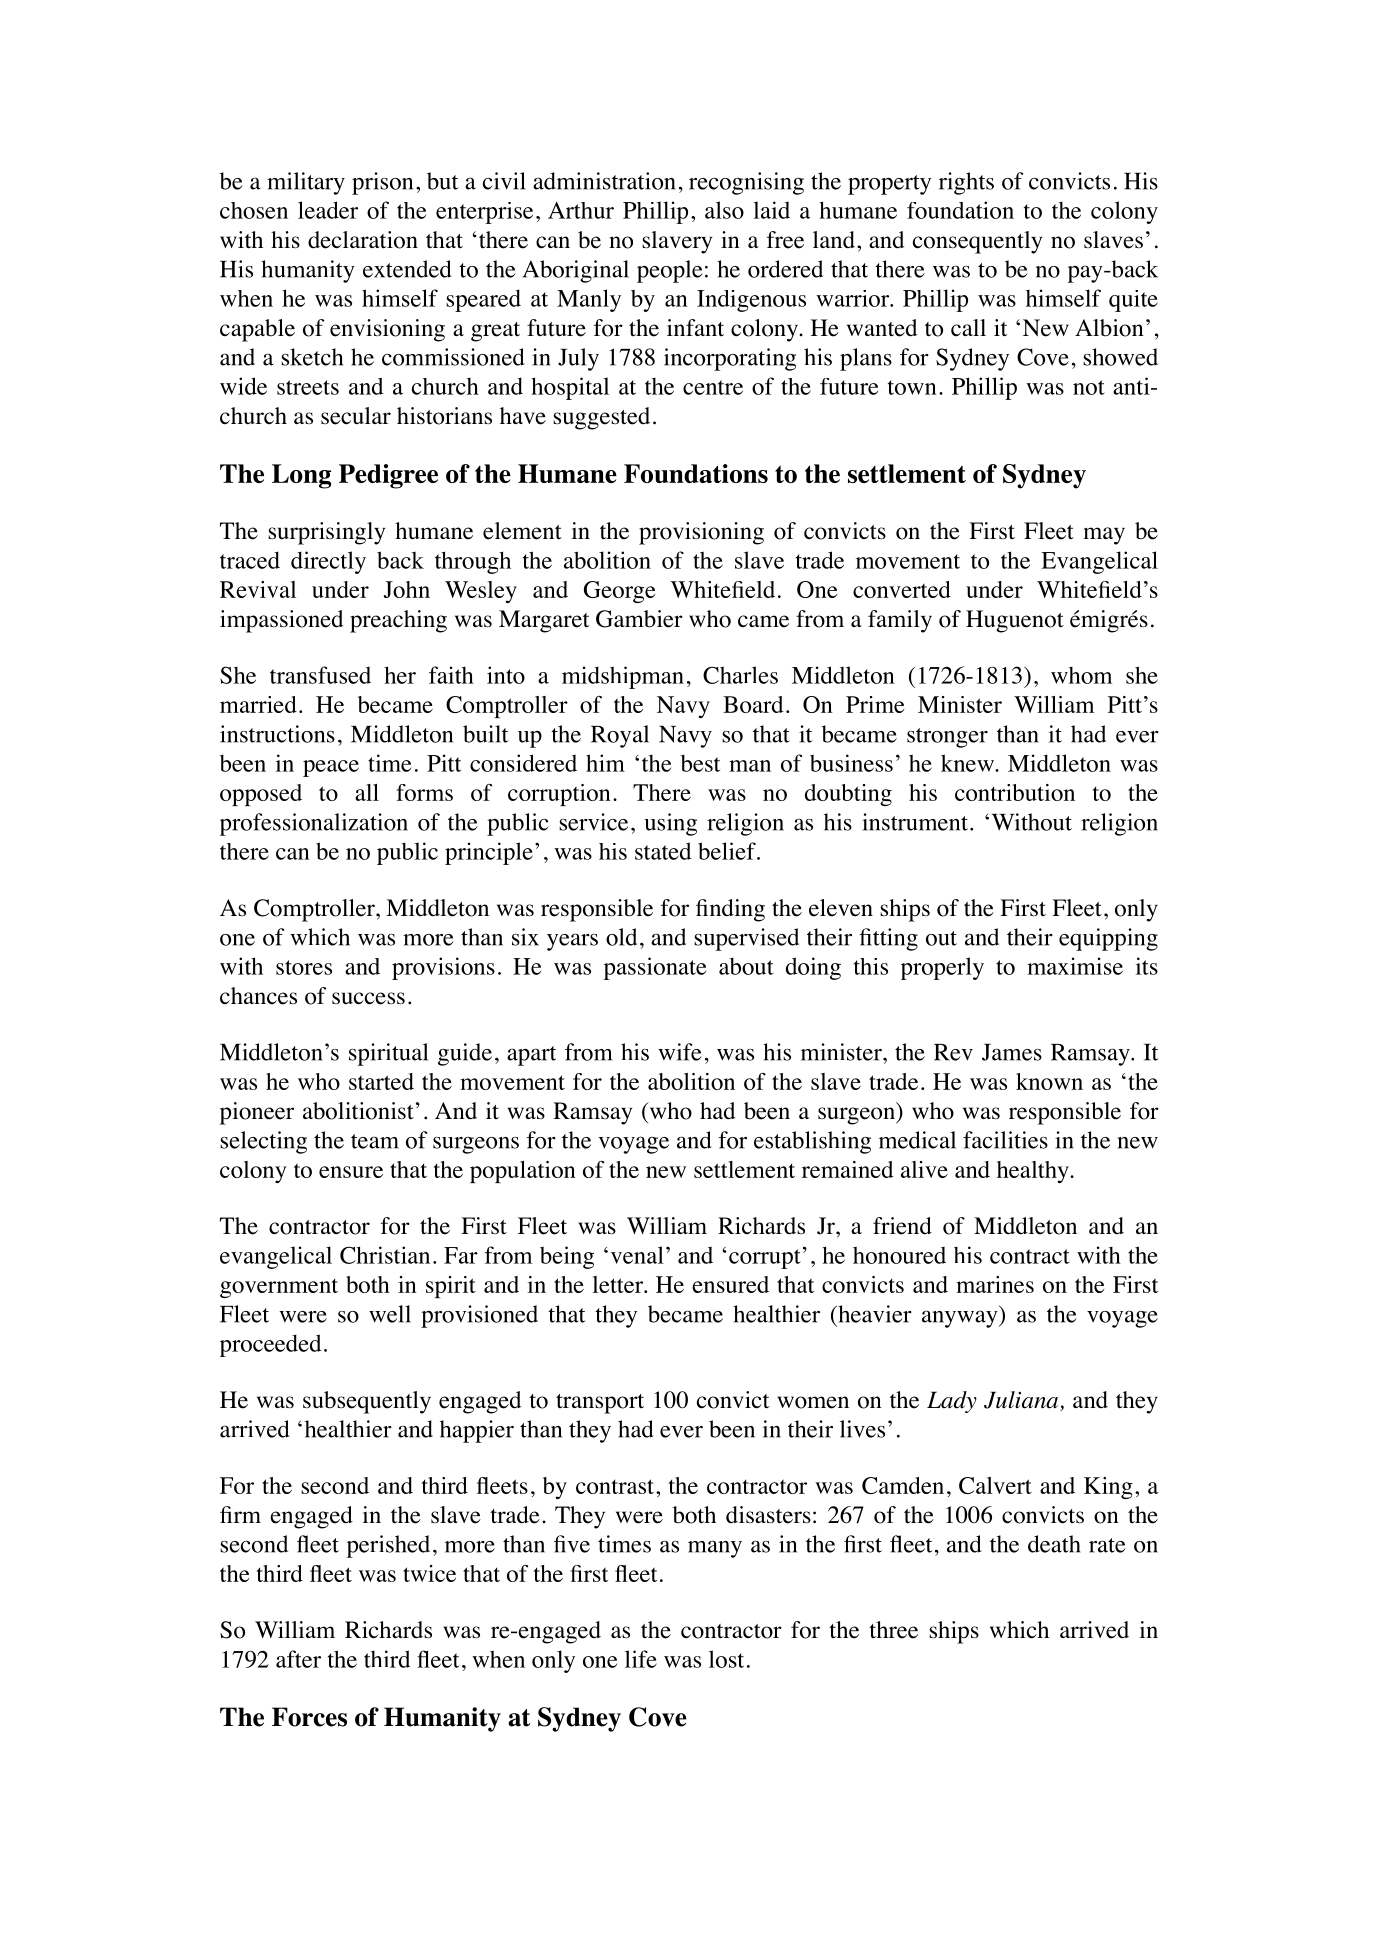  Describe the element at coordinates (363, 240) in the screenshot. I see `declaration` at that location.
